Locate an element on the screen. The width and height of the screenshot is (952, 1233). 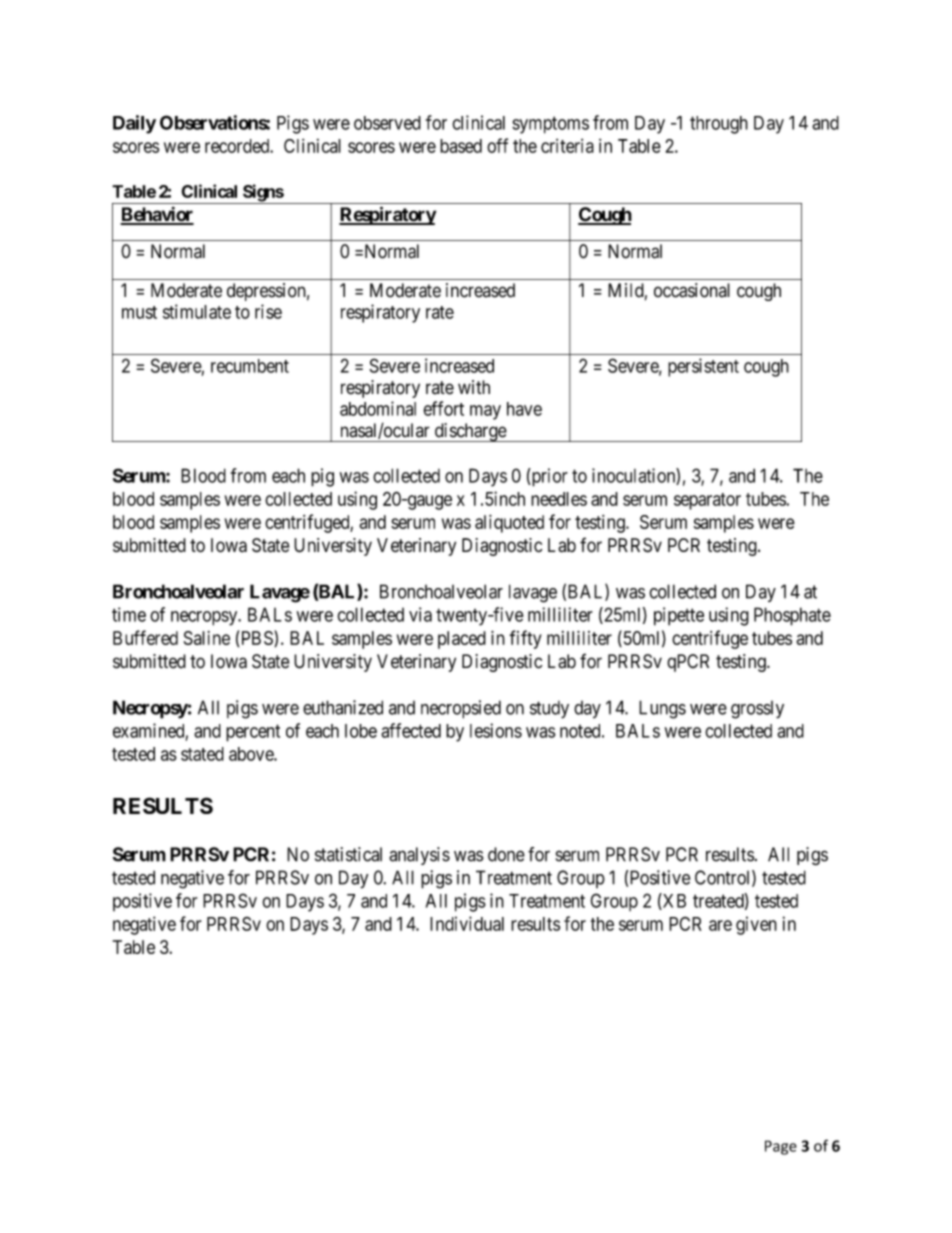
analysis is located at coordinates (419, 856).
